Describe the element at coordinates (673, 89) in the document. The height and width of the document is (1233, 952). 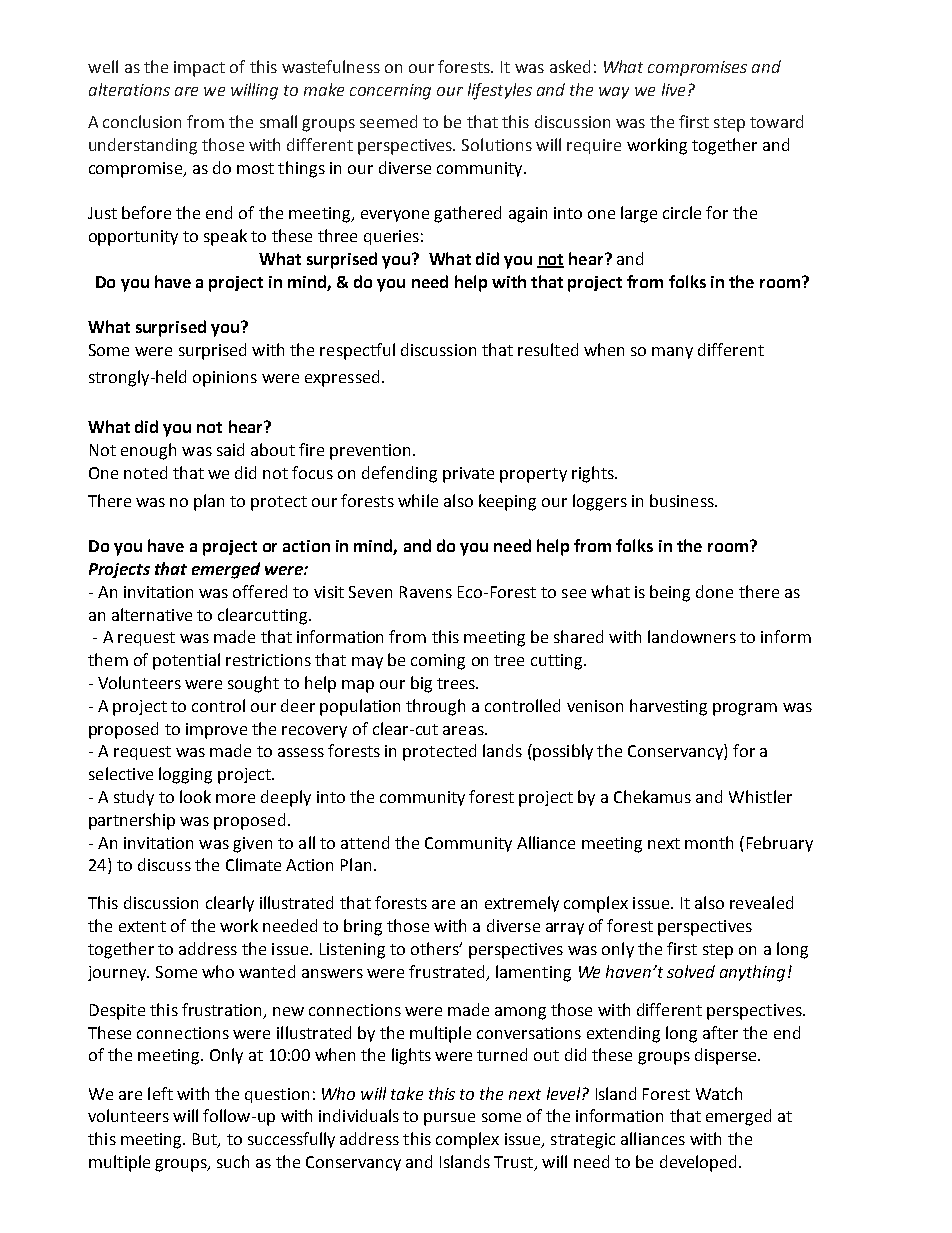
I see `live` at that location.
